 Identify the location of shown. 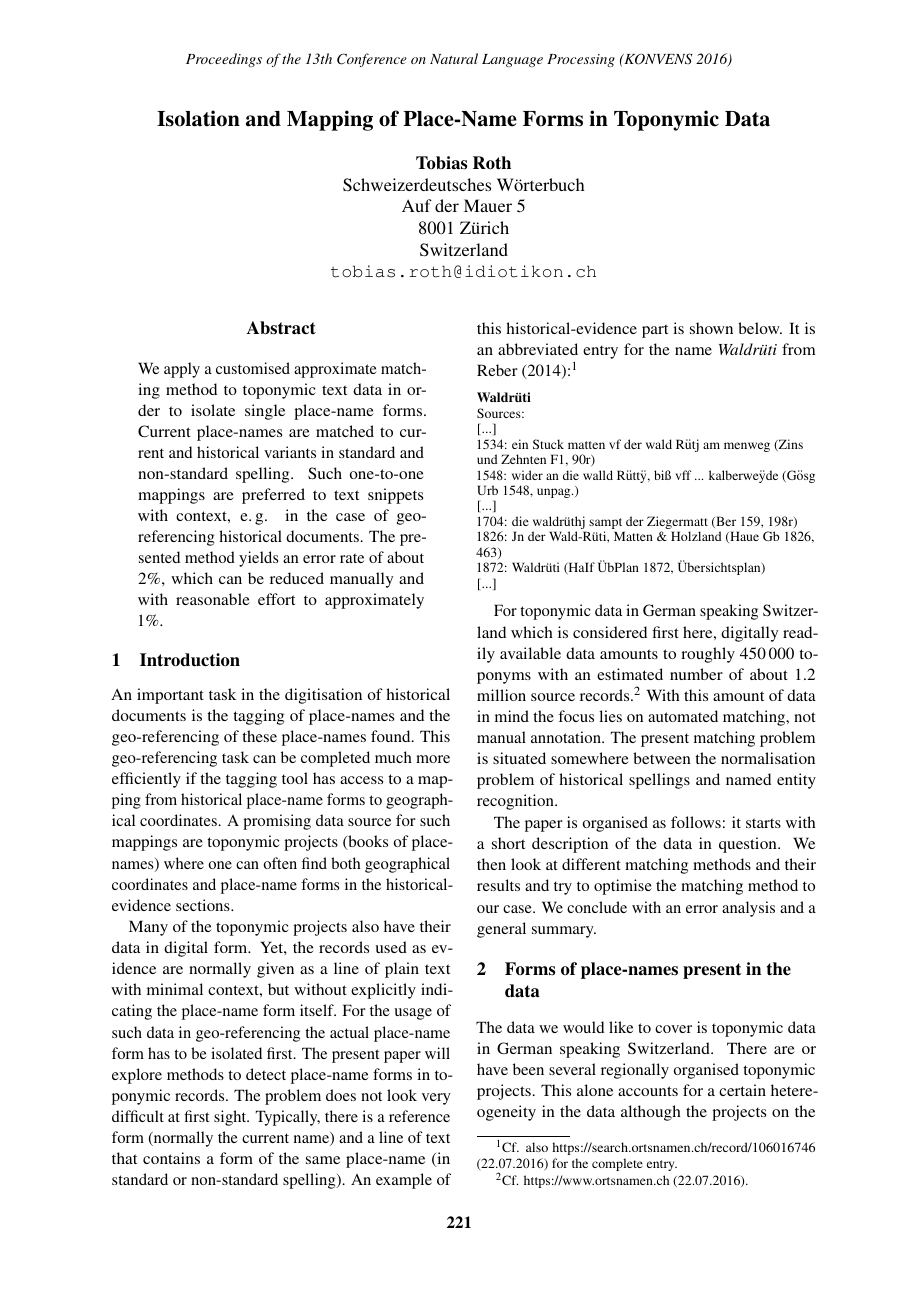
(711, 328).
